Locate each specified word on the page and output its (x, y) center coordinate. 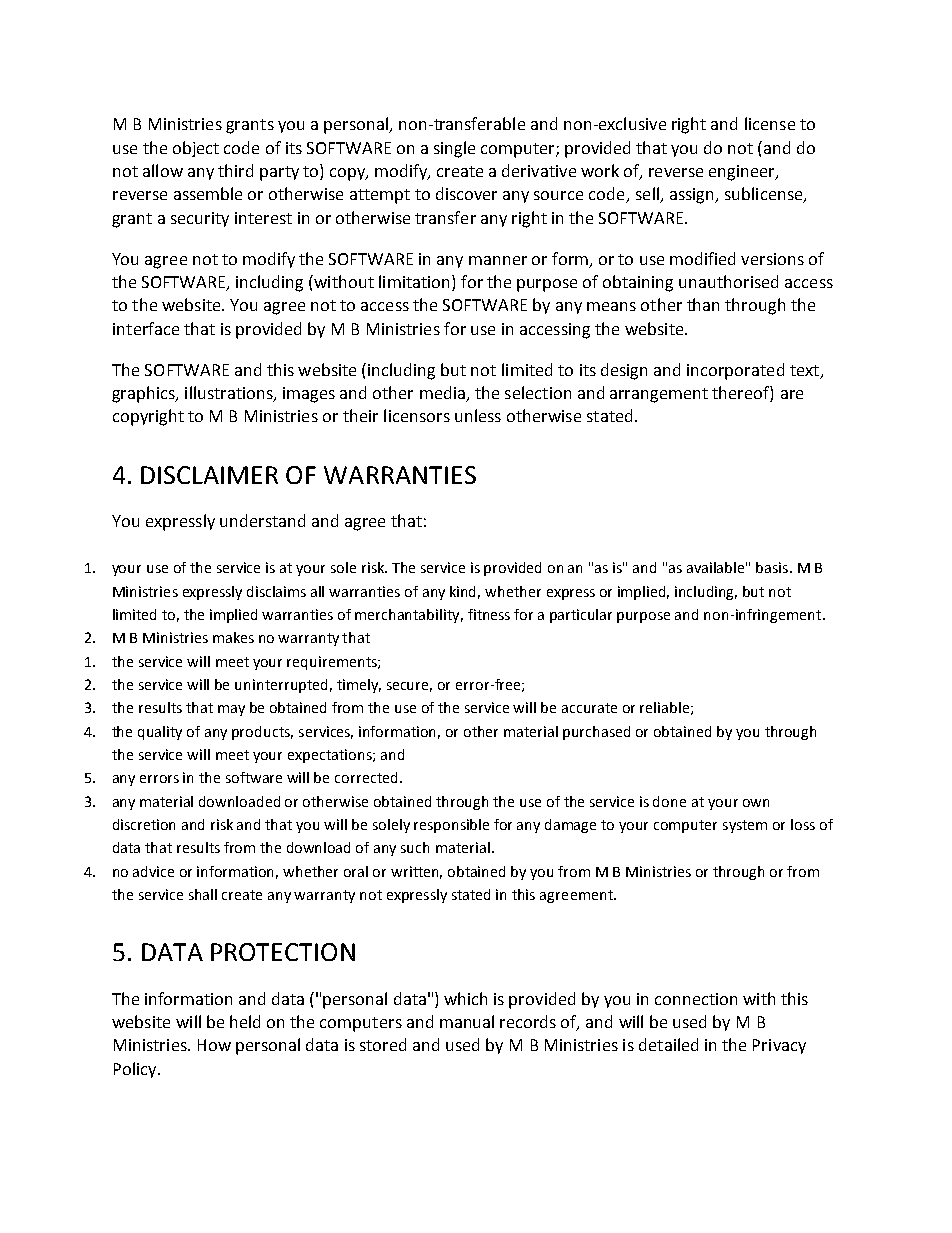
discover (466, 193)
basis (773, 567)
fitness (489, 614)
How (214, 1045)
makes (233, 637)
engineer (743, 173)
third (235, 170)
